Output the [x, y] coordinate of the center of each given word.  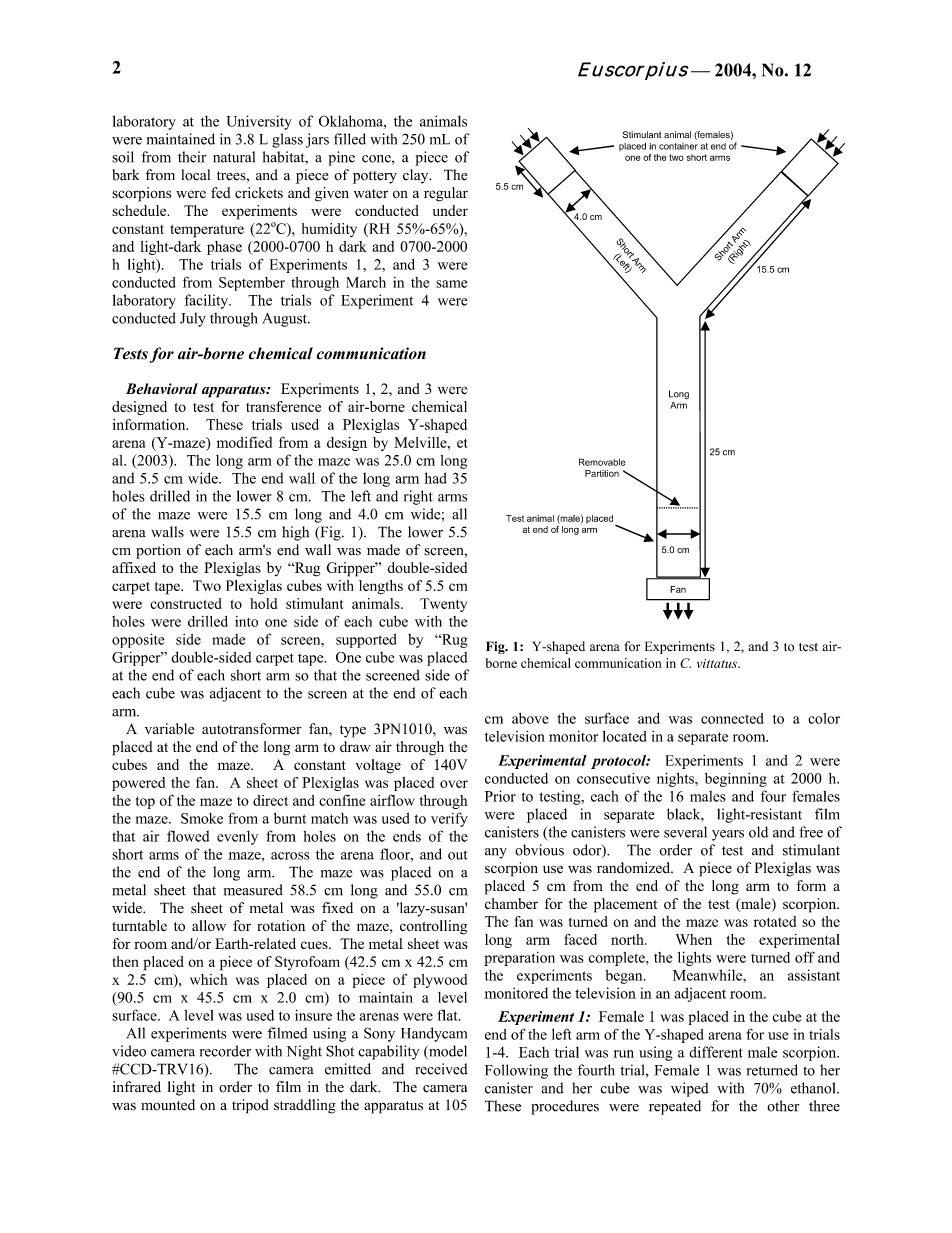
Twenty [443, 605]
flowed [188, 836]
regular [446, 194]
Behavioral [162, 388]
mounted [168, 1105]
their [192, 157]
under [450, 210]
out [458, 855]
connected [732, 718]
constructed [186, 603]
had [435, 478]
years [728, 835]
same [451, 284]
